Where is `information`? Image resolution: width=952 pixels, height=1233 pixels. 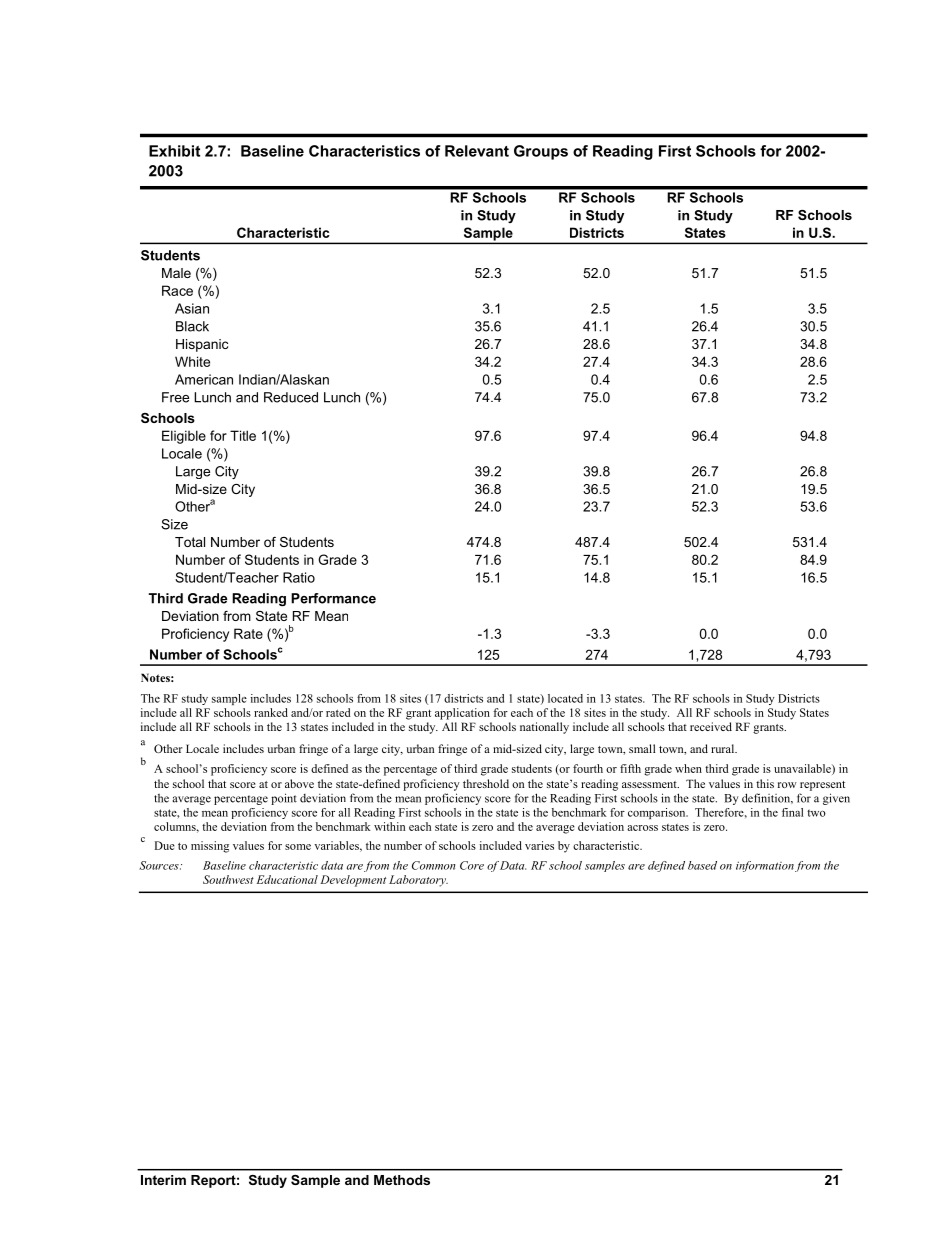
information is located at coordinates (765, 866).
